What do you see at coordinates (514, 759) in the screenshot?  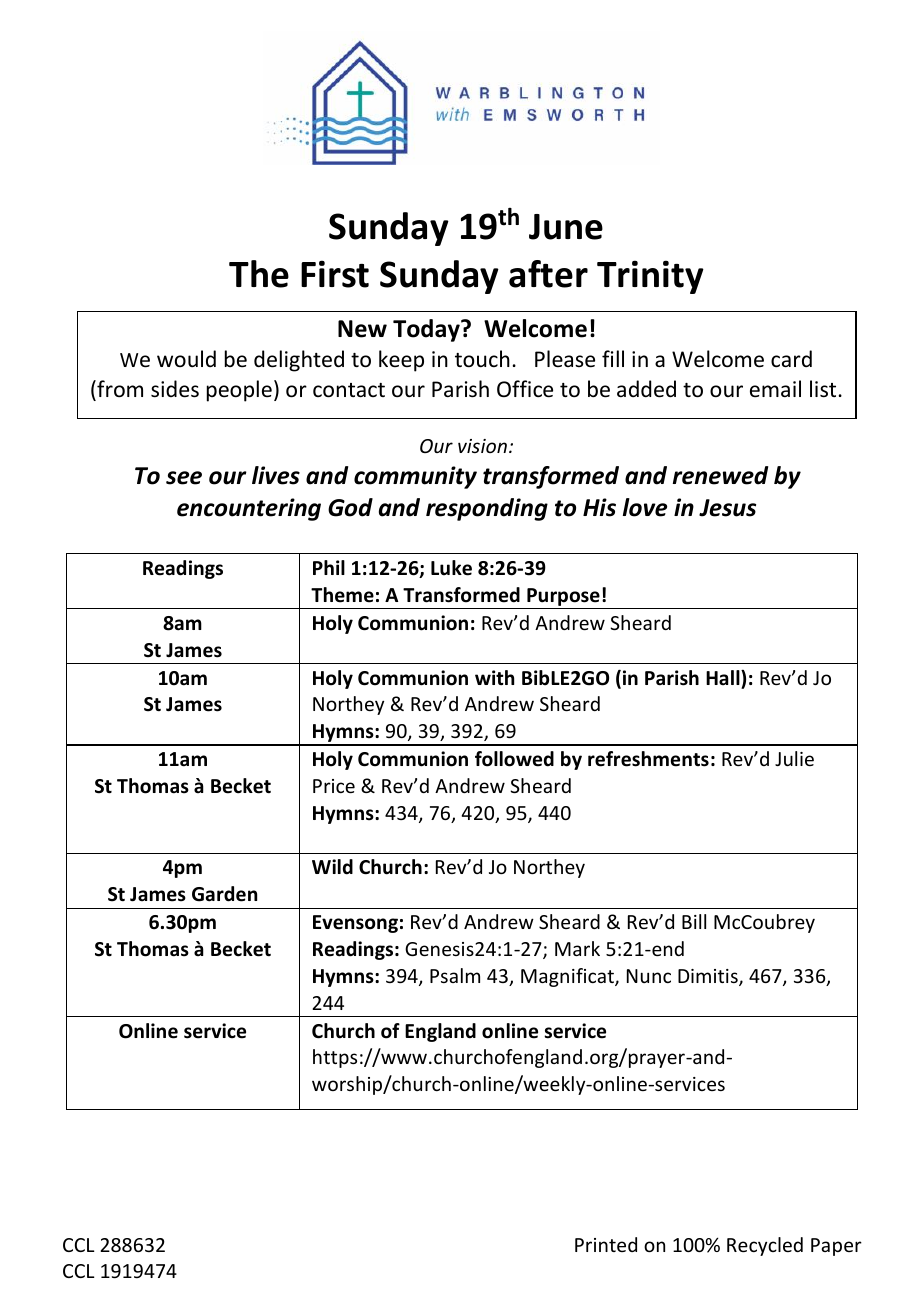 I see `followed` at bounding box center [514, 759].
